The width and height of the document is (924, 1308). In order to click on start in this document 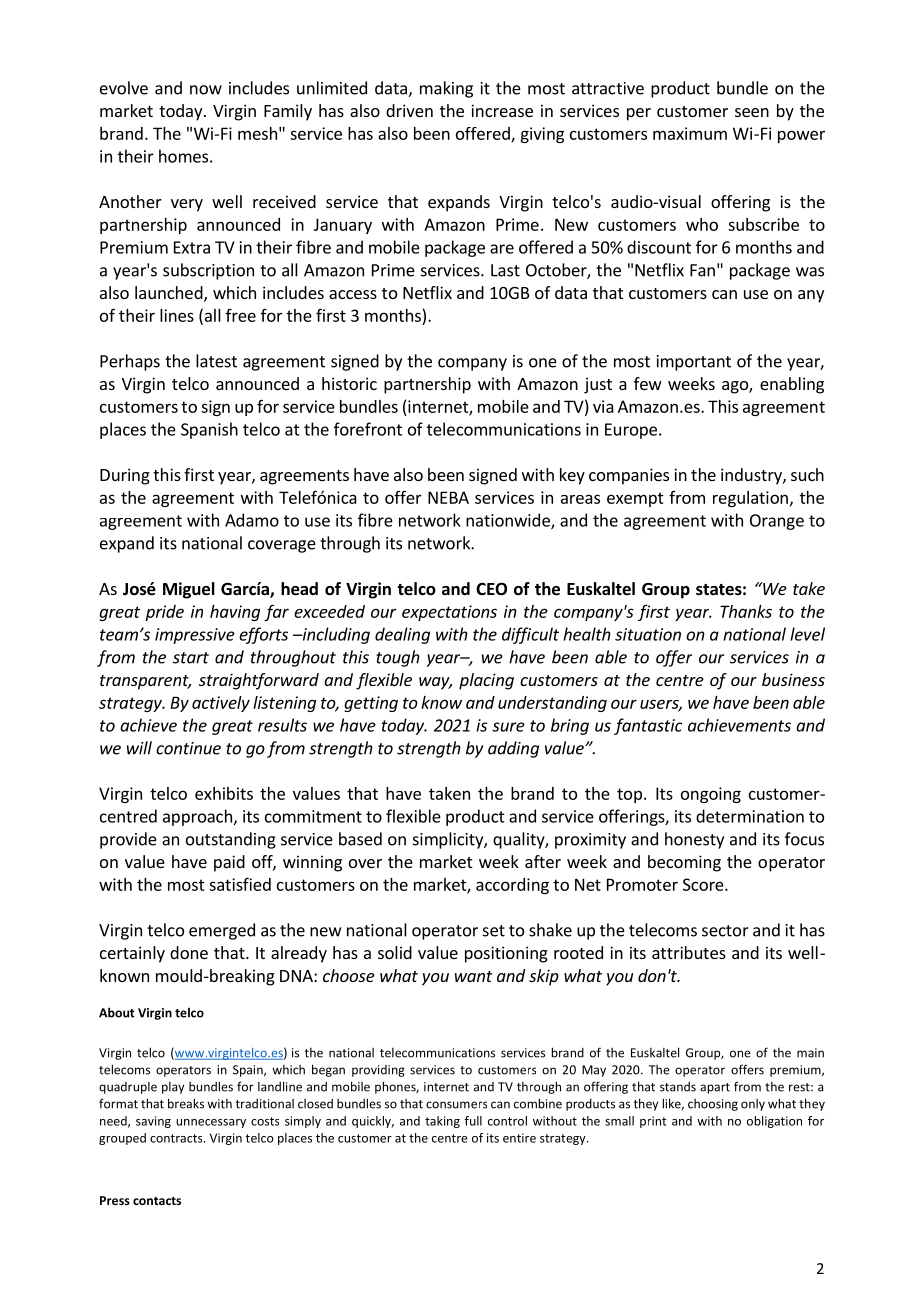, I will do `click(191, 658)`.
